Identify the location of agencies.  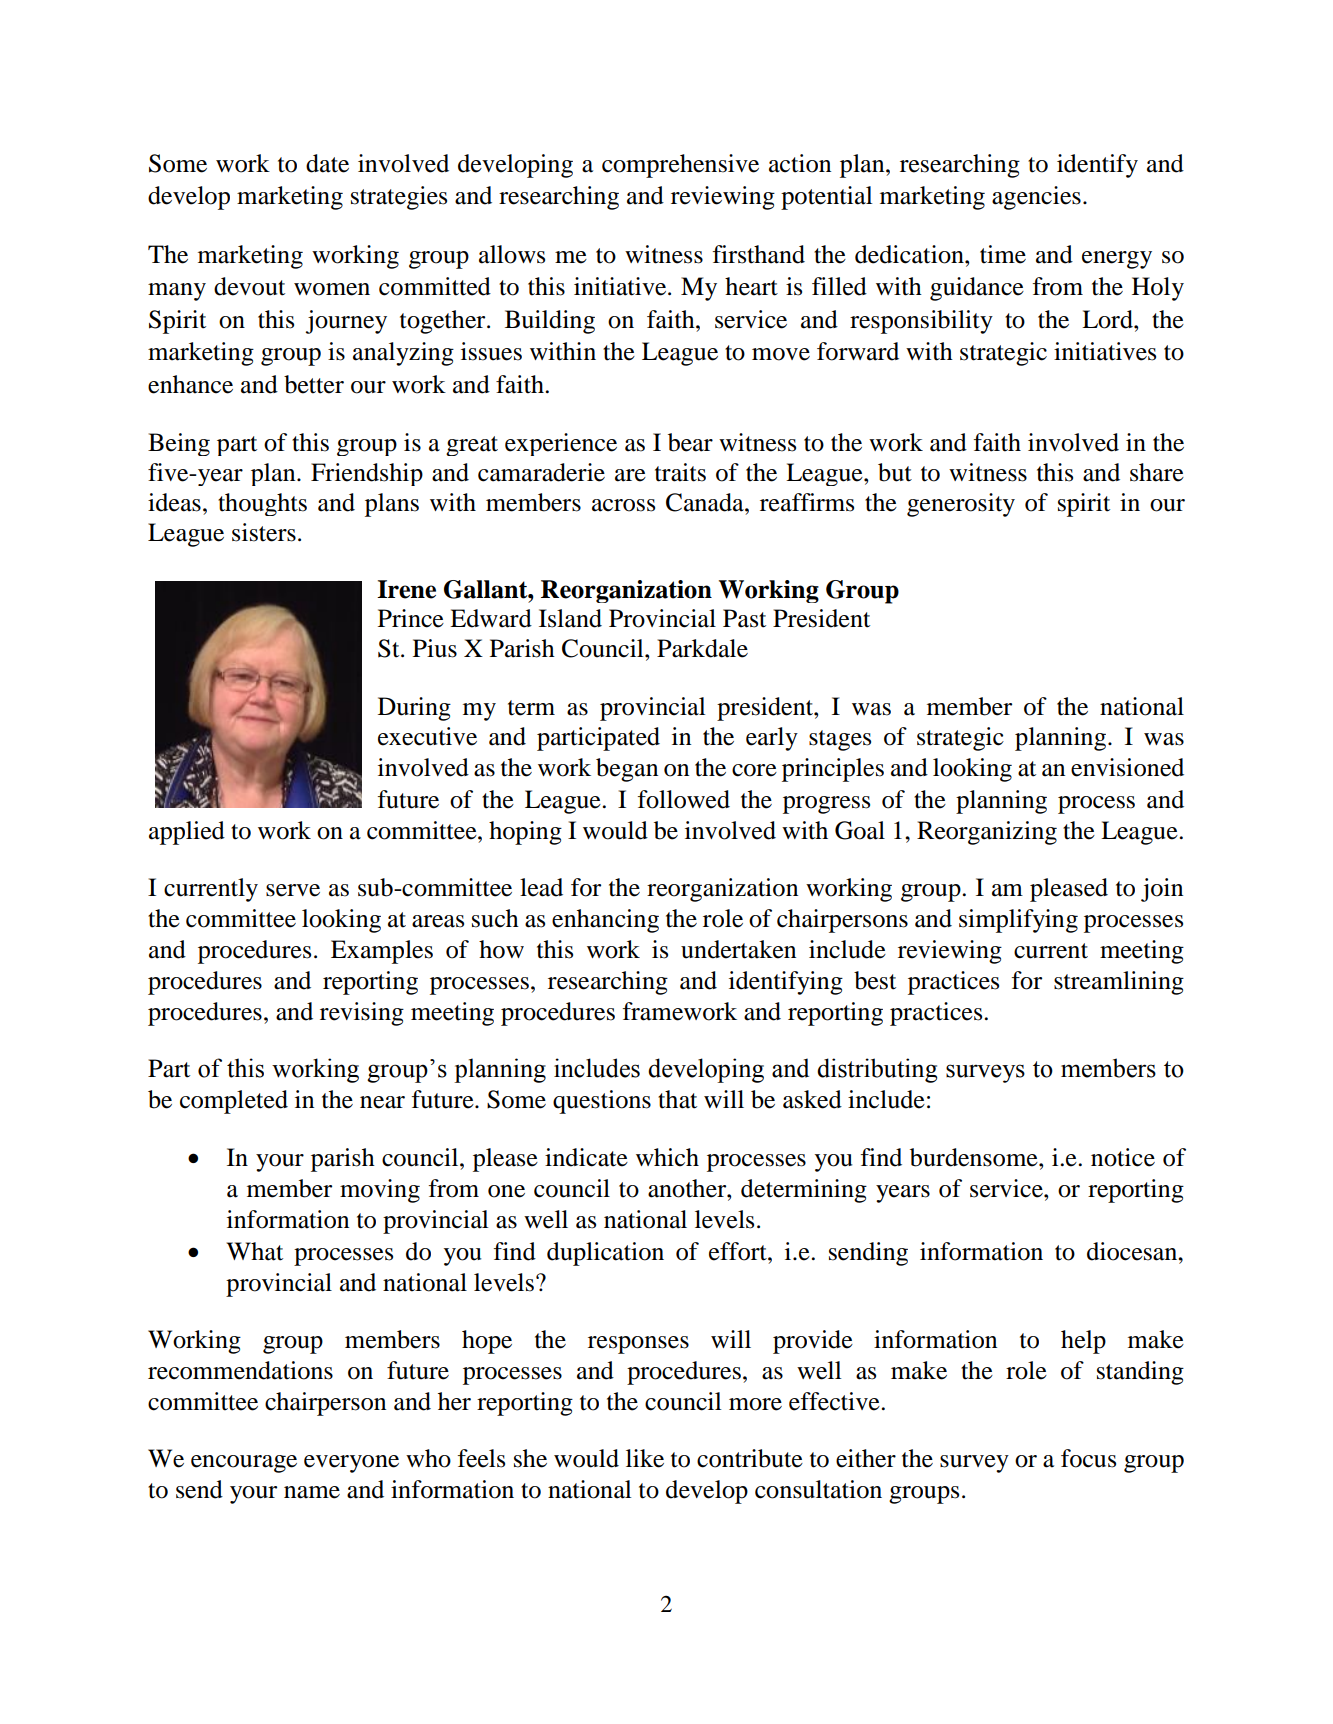
(1036, 198).
